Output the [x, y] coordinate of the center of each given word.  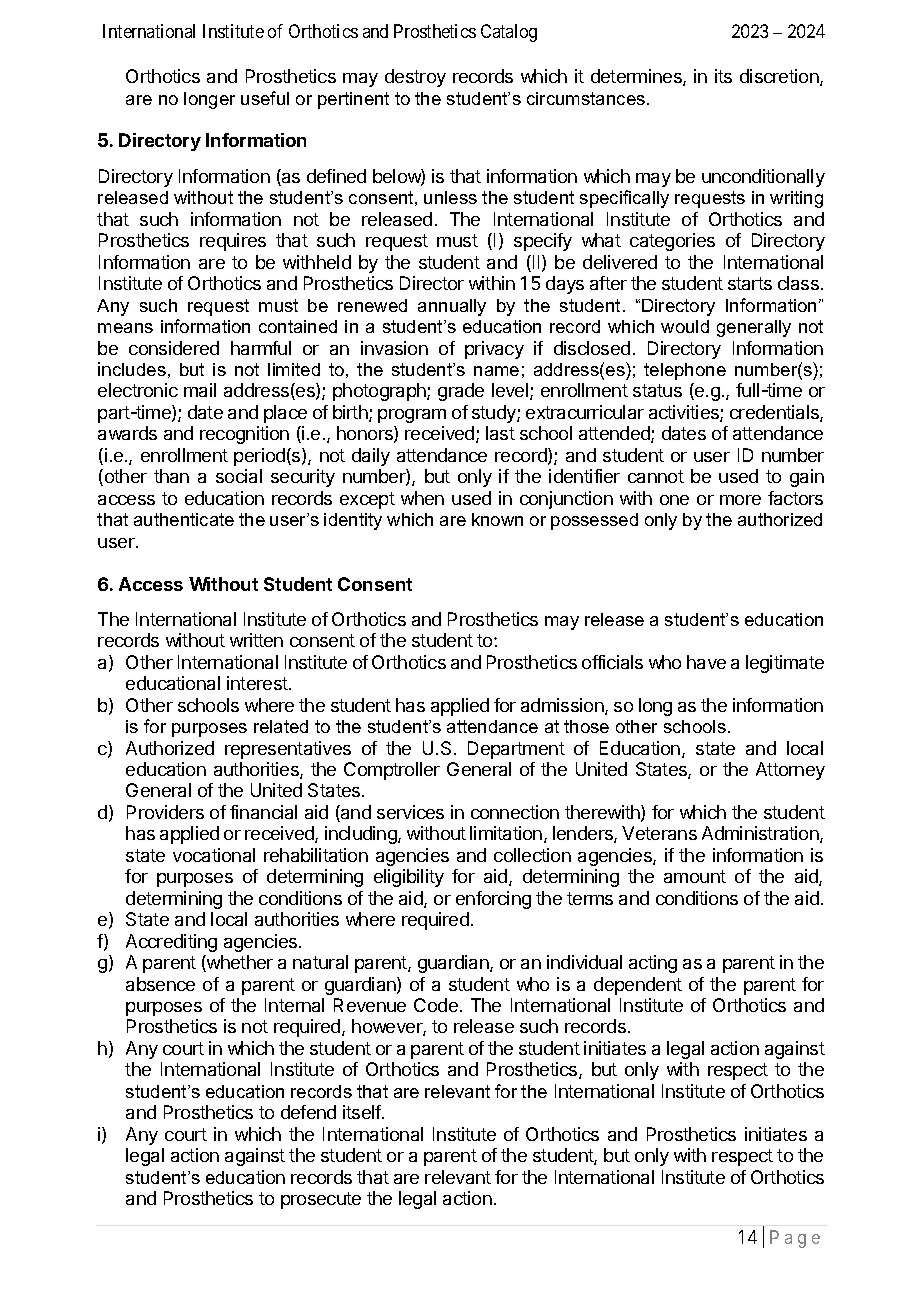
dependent [638, 986]
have [706, 662]
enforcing [493, 900]
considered [174, 348]
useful [265, 98]
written [256, 640]
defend [308, 1112]
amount [695, 876]
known [497, 519]
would [685, 326]
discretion [780, 77]
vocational [214, 855]
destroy [415, 78]
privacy [494, 350]
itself [363, 1112]
